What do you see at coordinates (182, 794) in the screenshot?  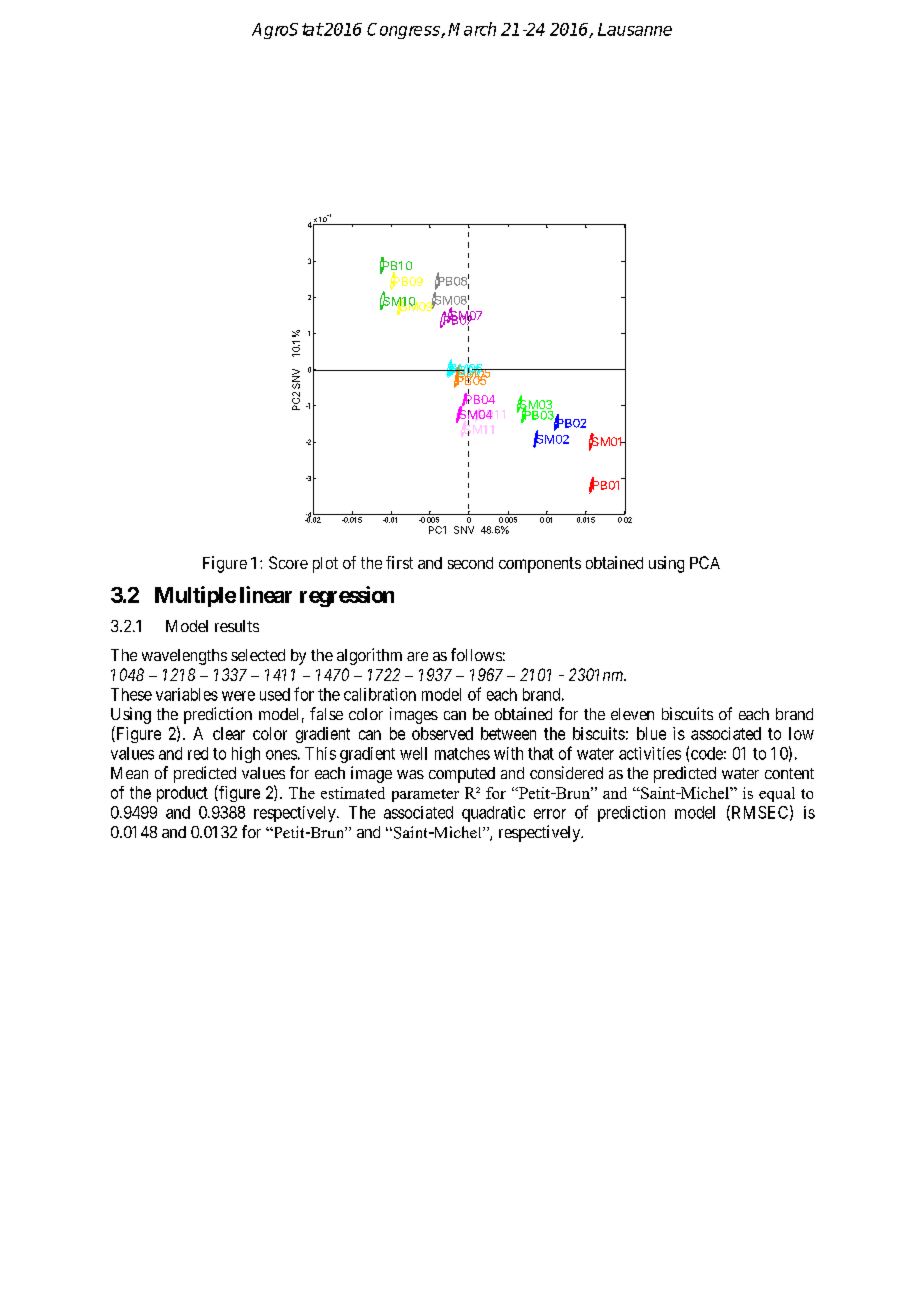 I see `product` at bounding box center [182, 794].
